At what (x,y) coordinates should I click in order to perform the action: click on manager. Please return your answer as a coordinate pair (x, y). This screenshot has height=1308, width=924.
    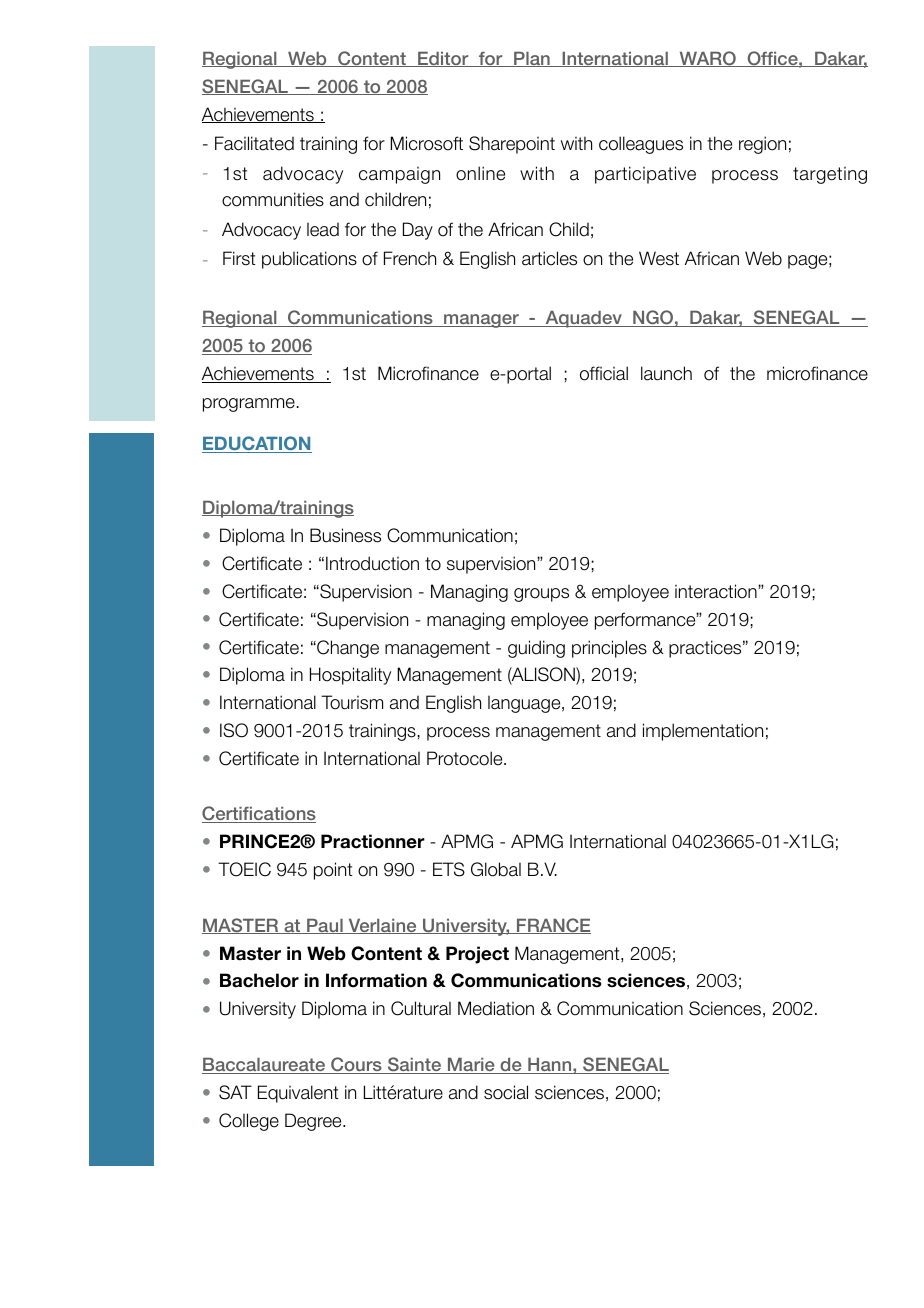
    Looking at the image, I should click on (481, 321).
